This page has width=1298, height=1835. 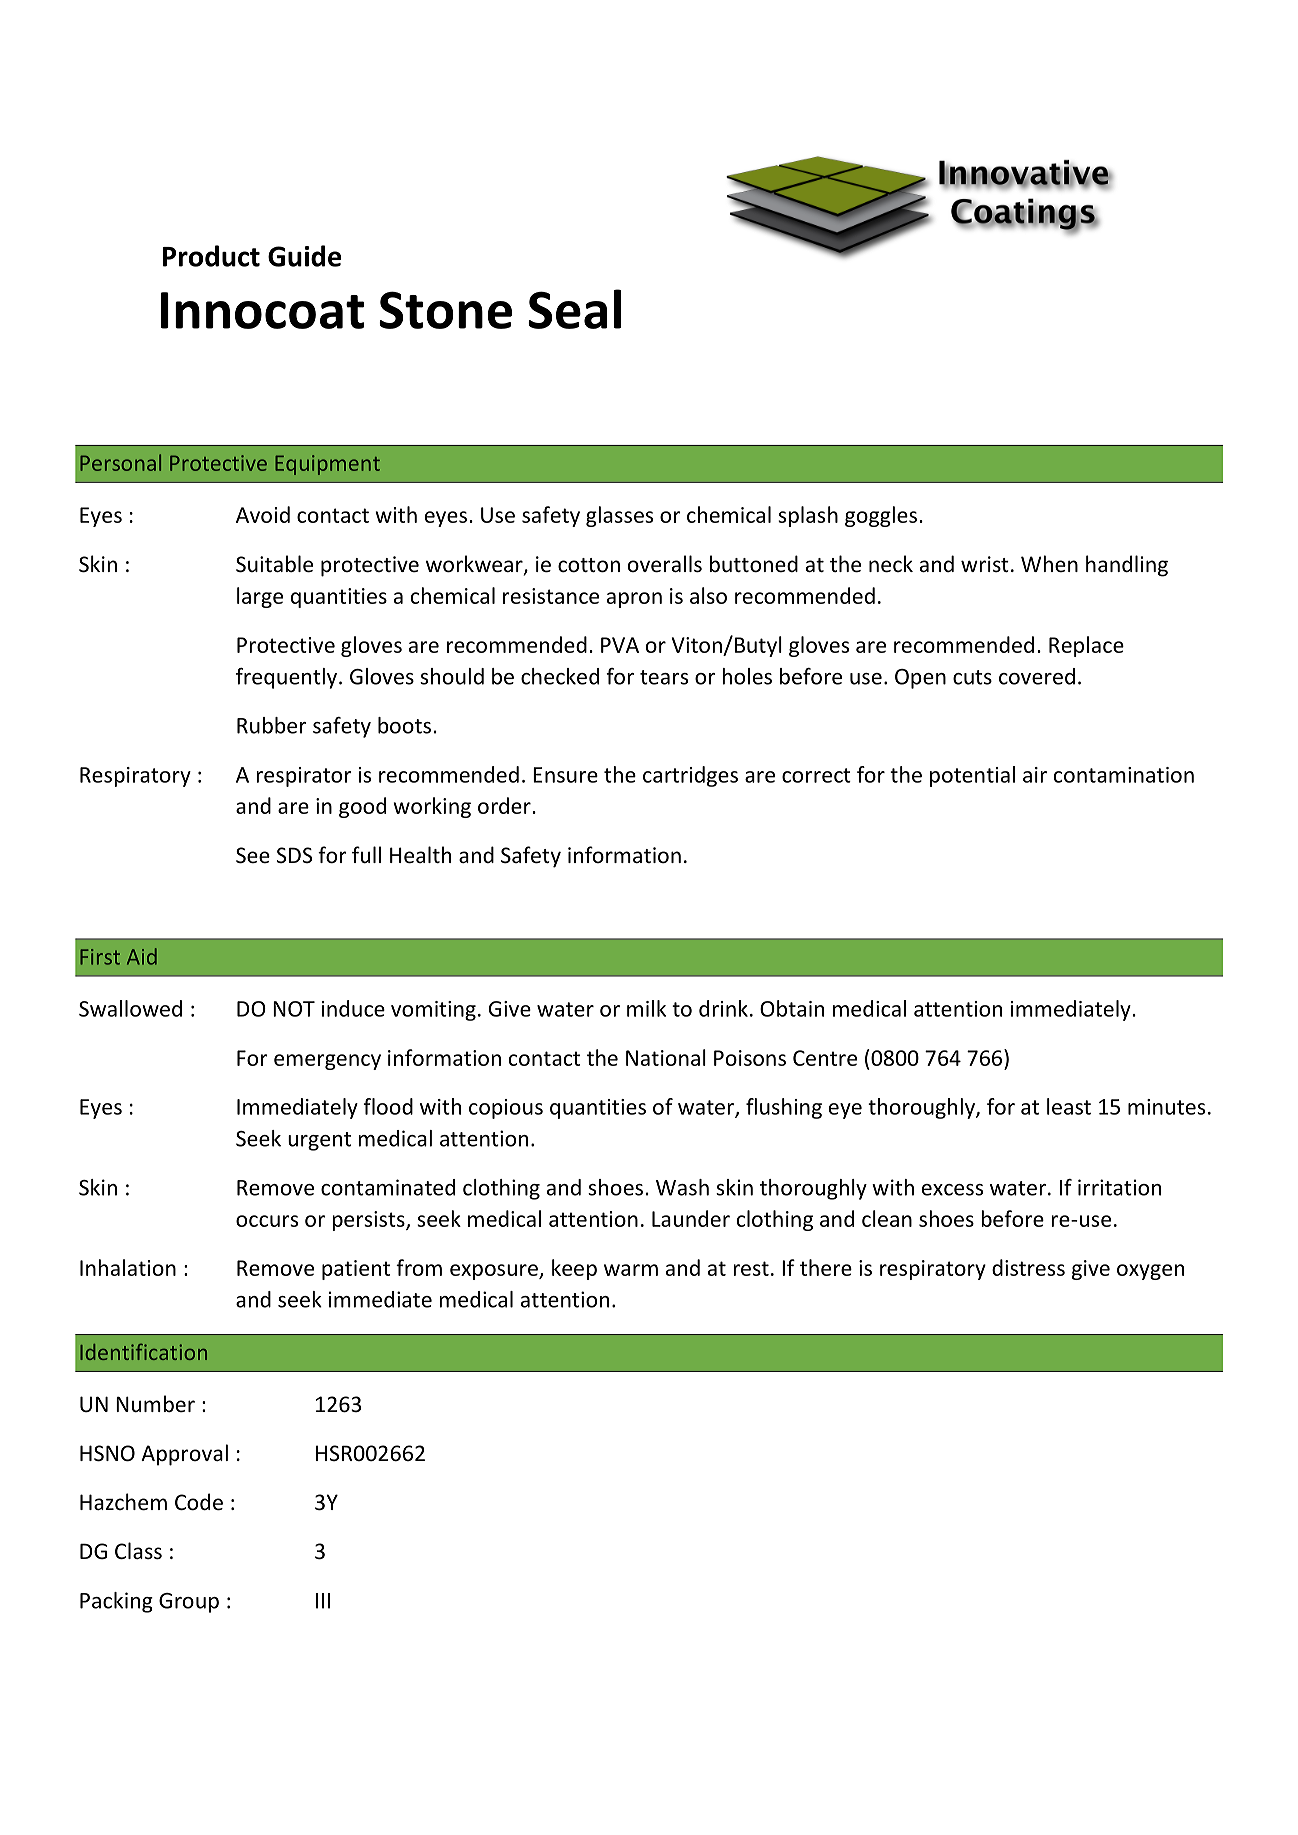 I want to click on air, so click(x=1035, y=775).
